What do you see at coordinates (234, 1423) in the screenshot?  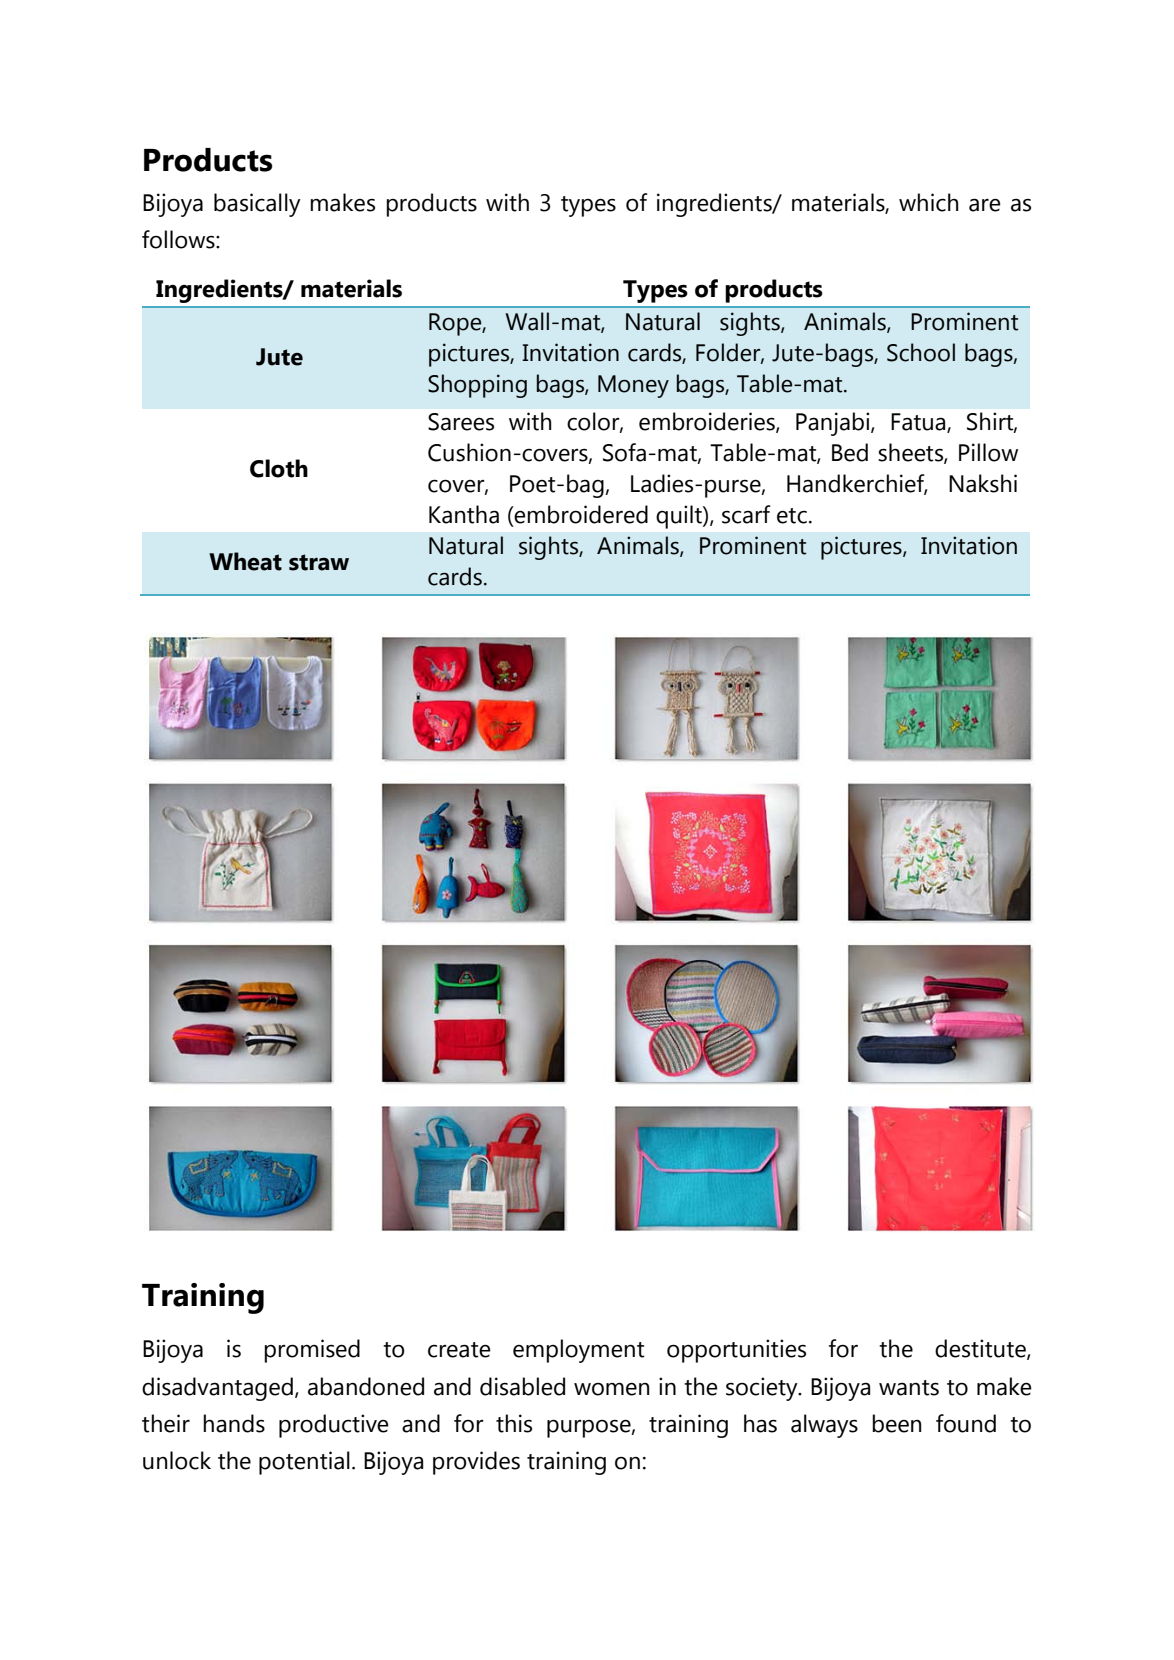 I see `hands` at bounding box center [234, 1423].
